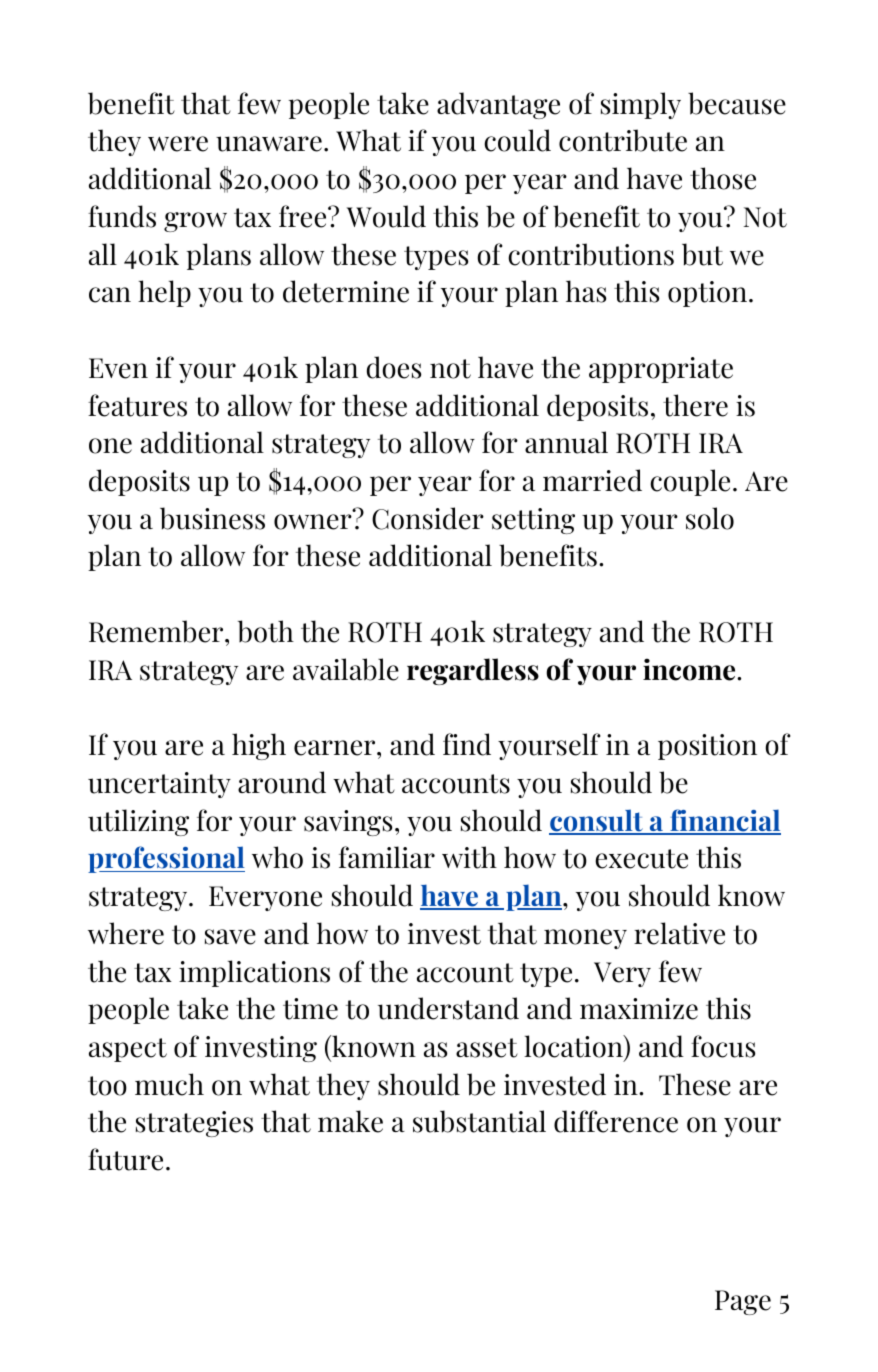 The width and height of the page is (878, 1372). Describe the element at coordinates (125, 1159) in the page. I see `future` at that location.
